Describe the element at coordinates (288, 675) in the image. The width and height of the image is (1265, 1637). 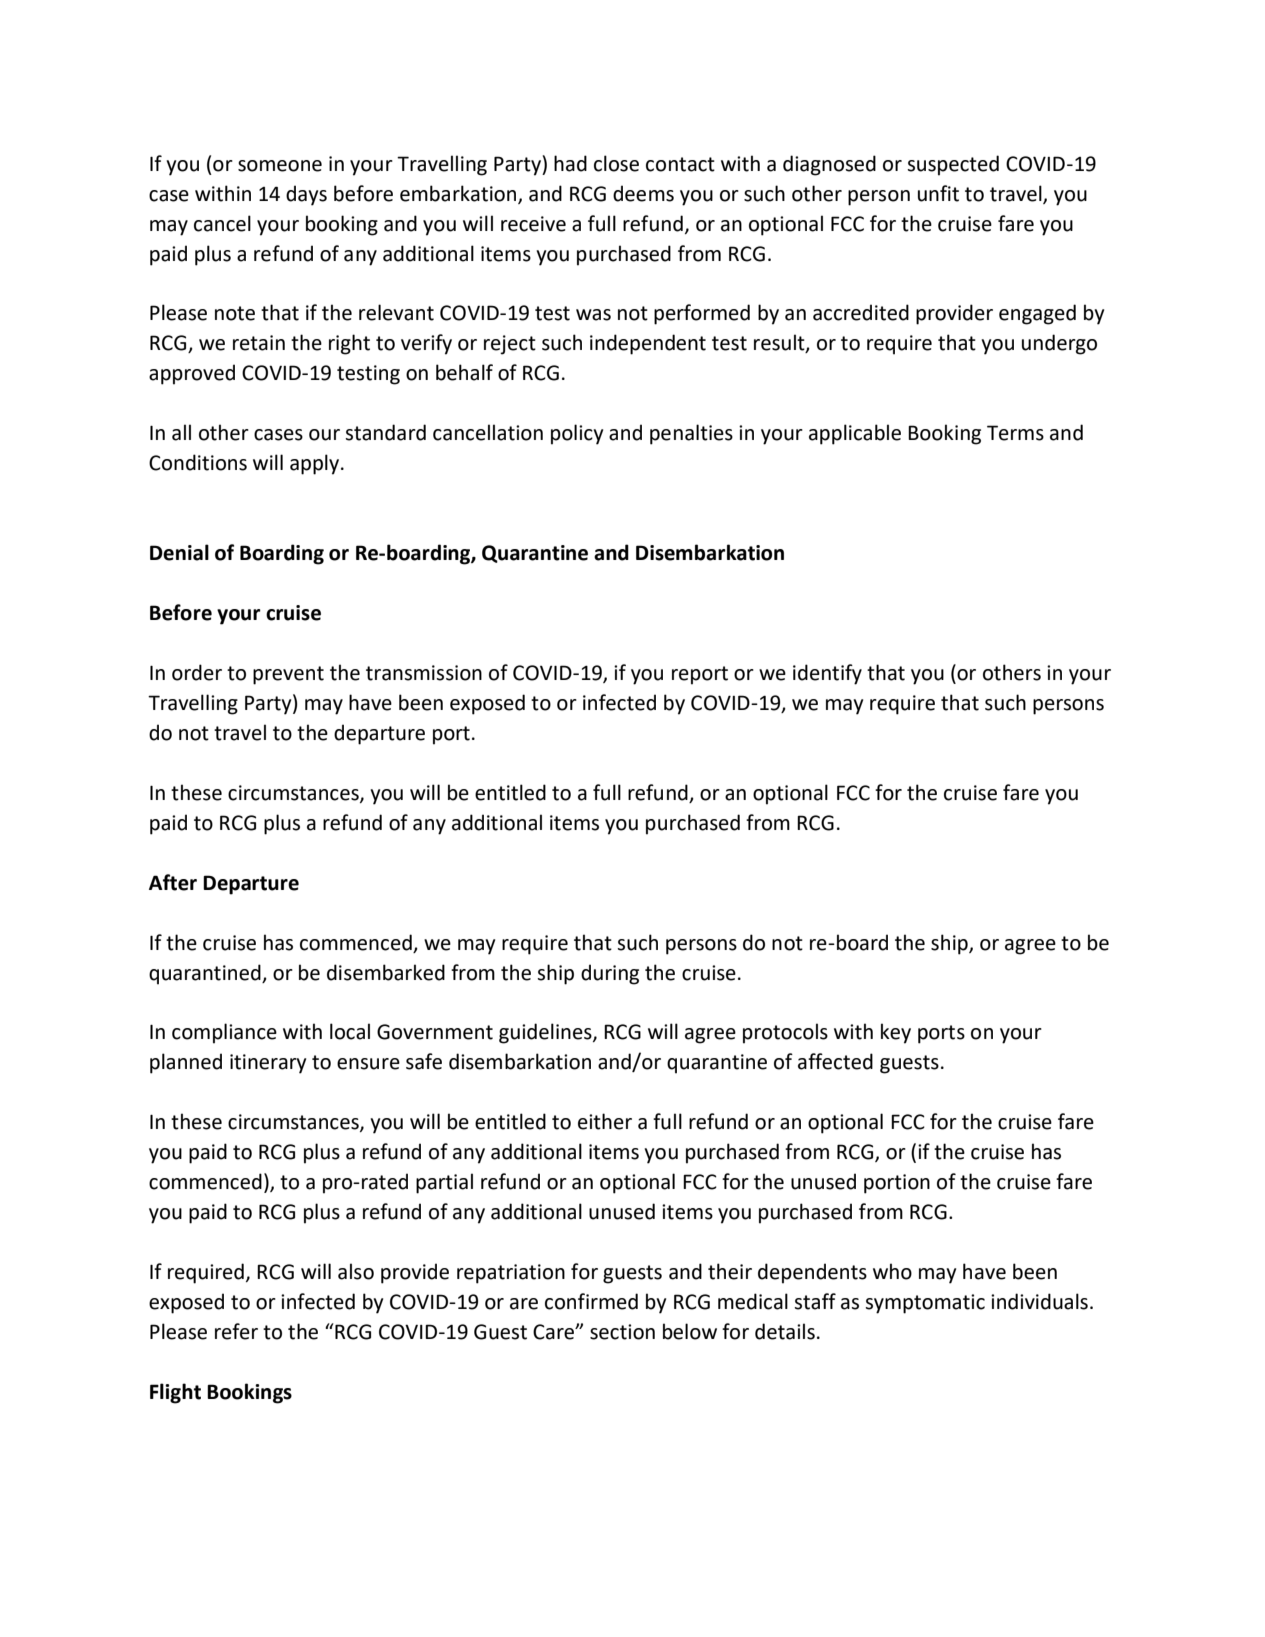
I see `prevent` at that location.
